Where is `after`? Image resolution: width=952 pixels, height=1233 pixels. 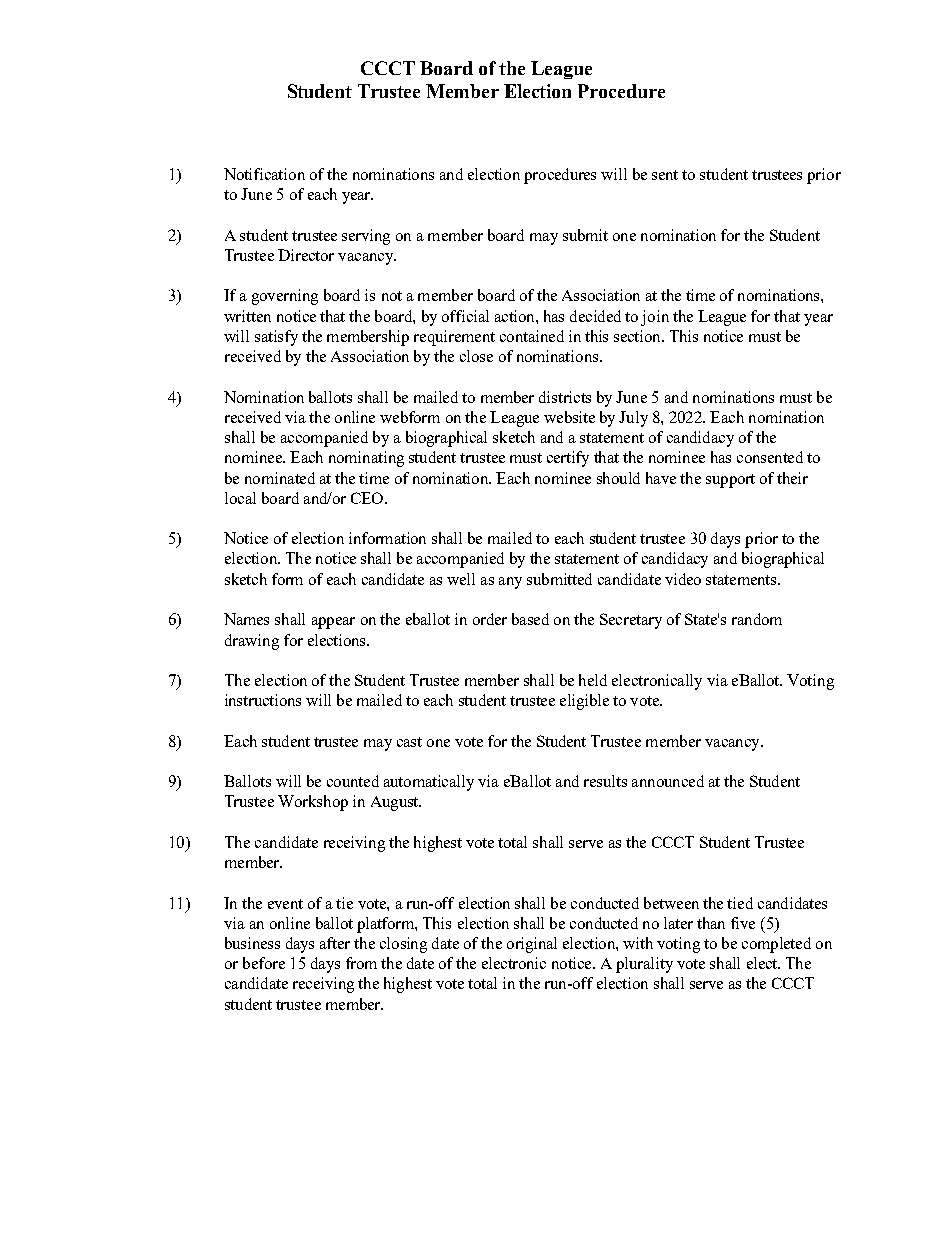
after is located at coordinates (335, 943).
